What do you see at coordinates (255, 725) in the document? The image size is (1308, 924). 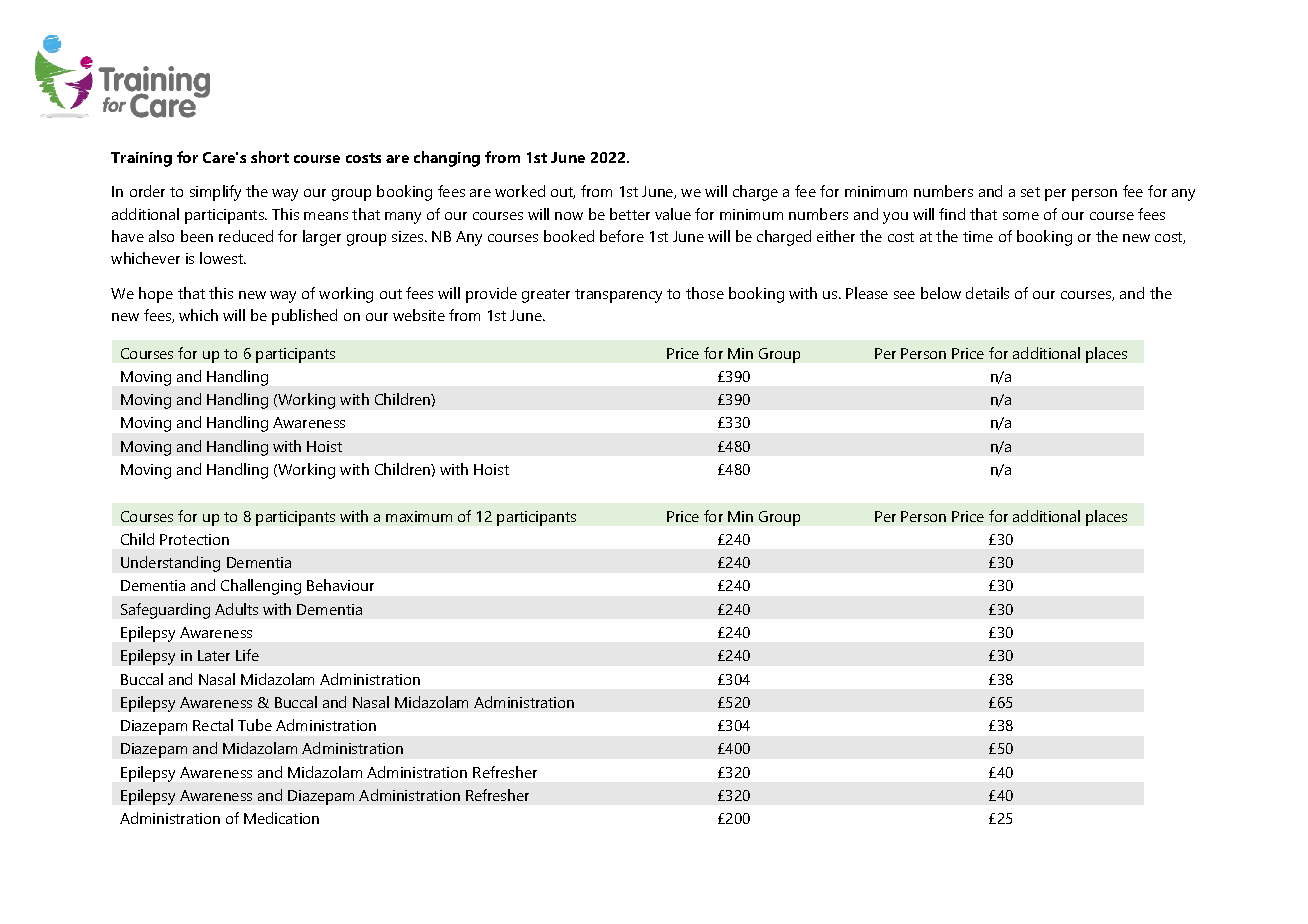 I see `Tube` at bounding box center [255, 725].
